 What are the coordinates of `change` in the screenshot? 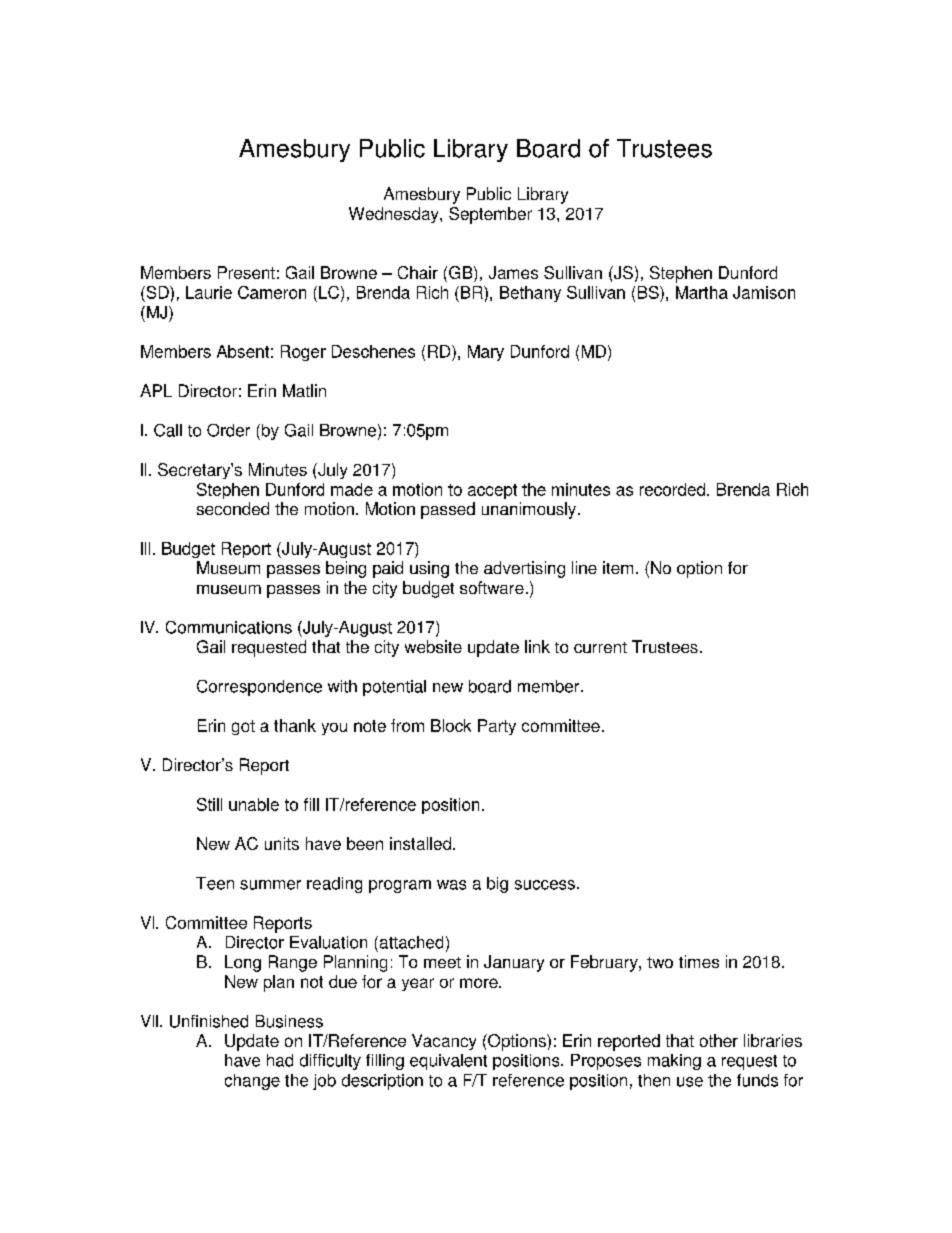 It's located at (252, 1082).
